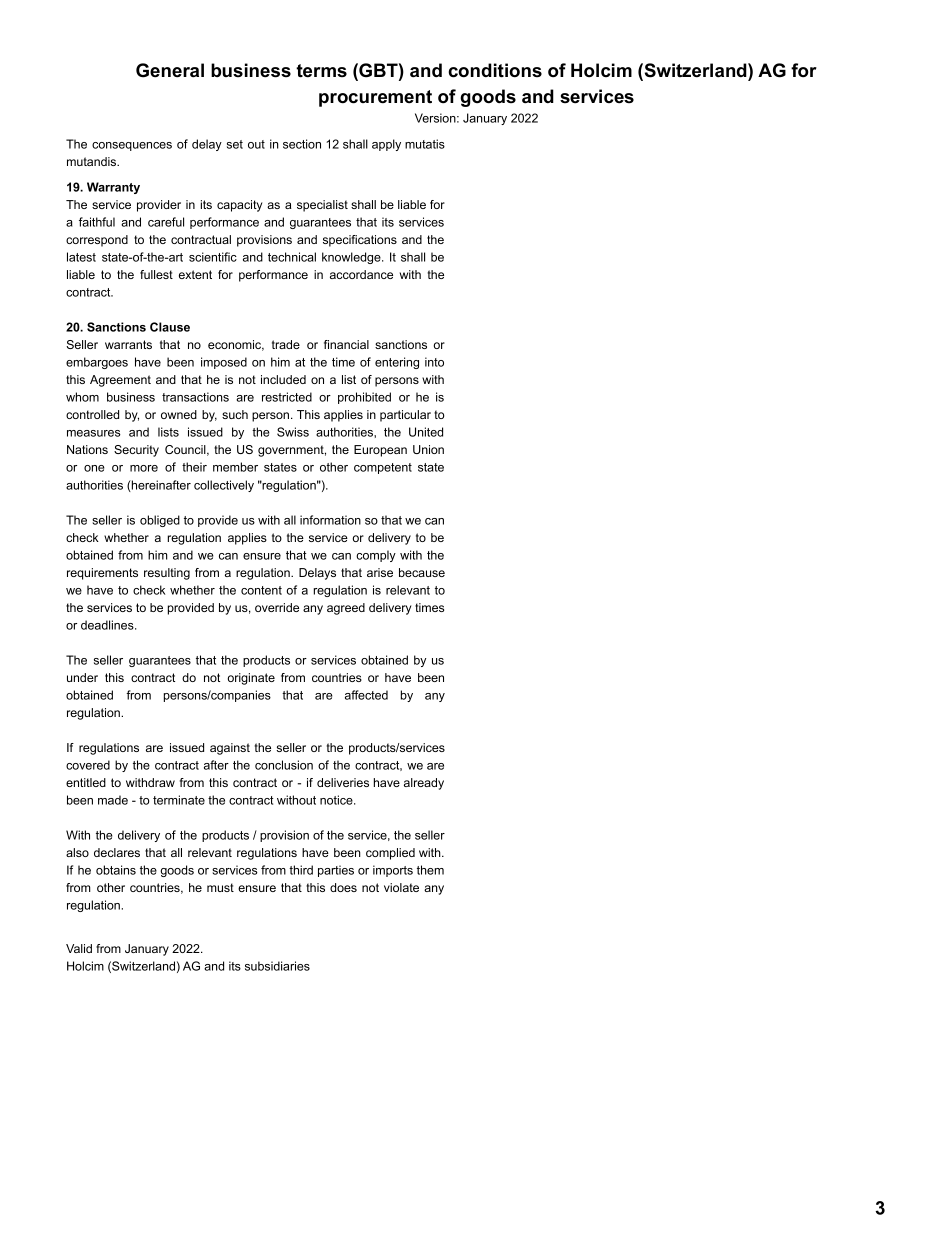  I want to click on into, so click(434, 362).
